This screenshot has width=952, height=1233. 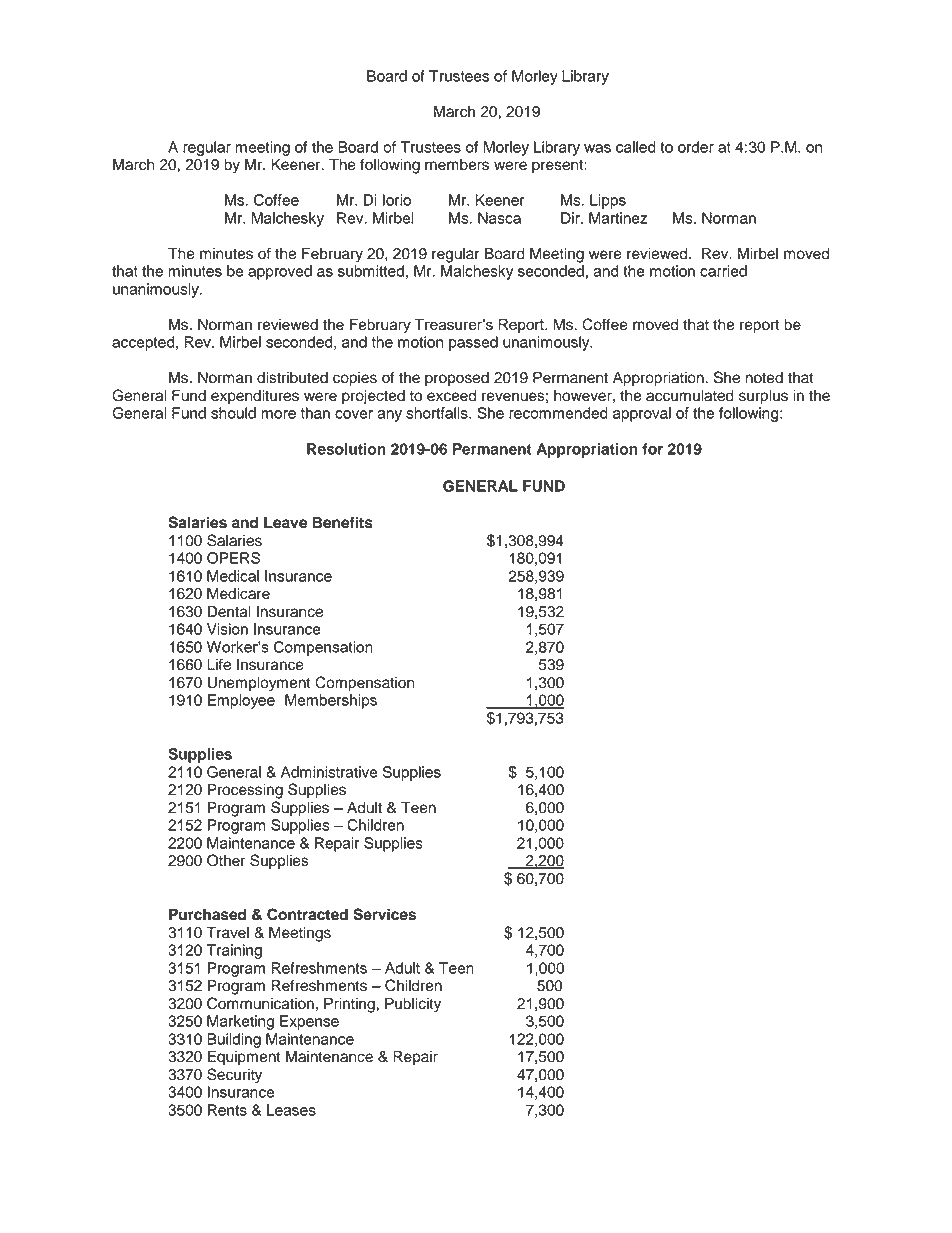 I want to click on order, so click(x=696, y=147).
